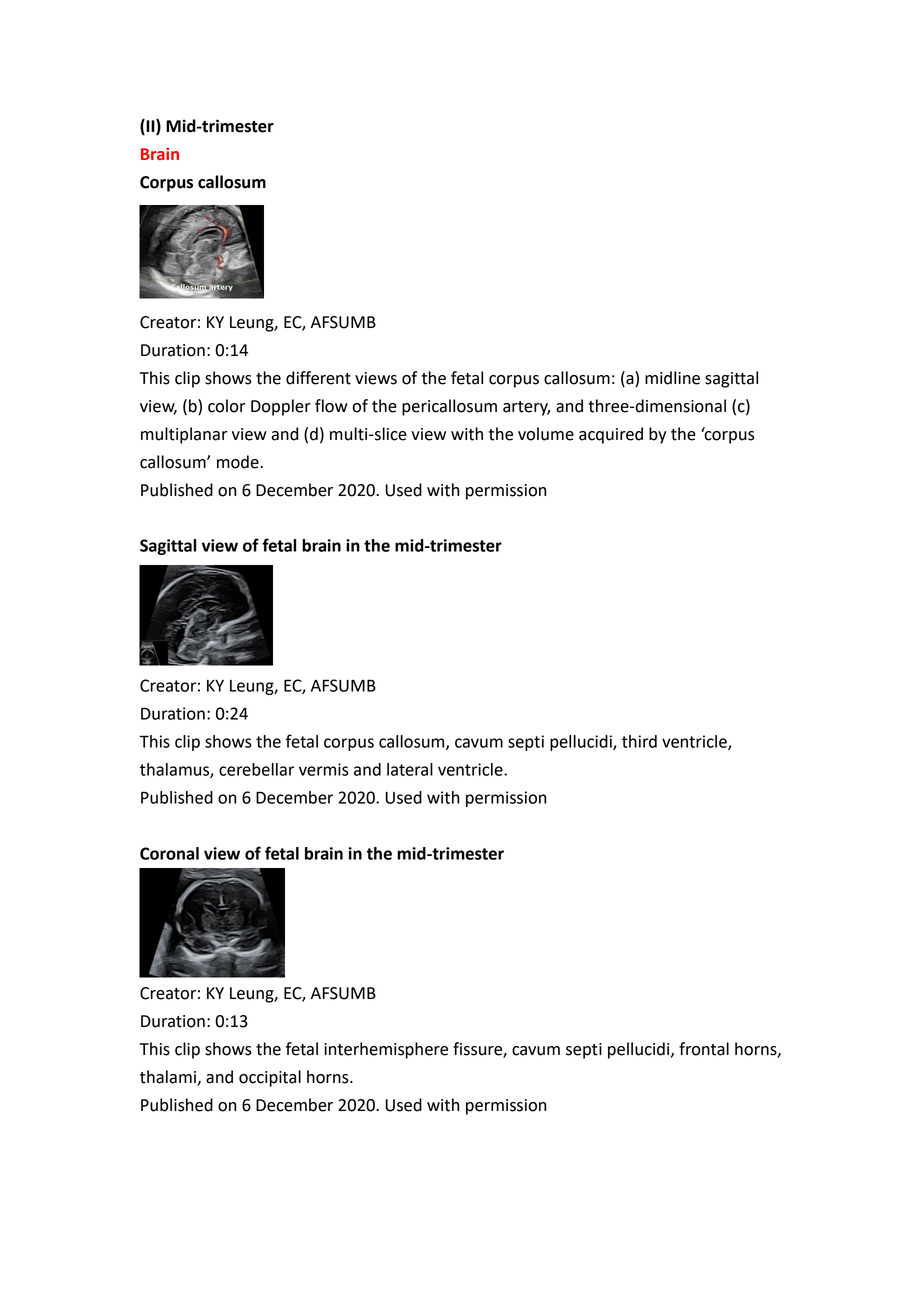  What do you see at coordinates (331, 406) in the screenshot?
I see `flow` at bounding box center [331, 406].
